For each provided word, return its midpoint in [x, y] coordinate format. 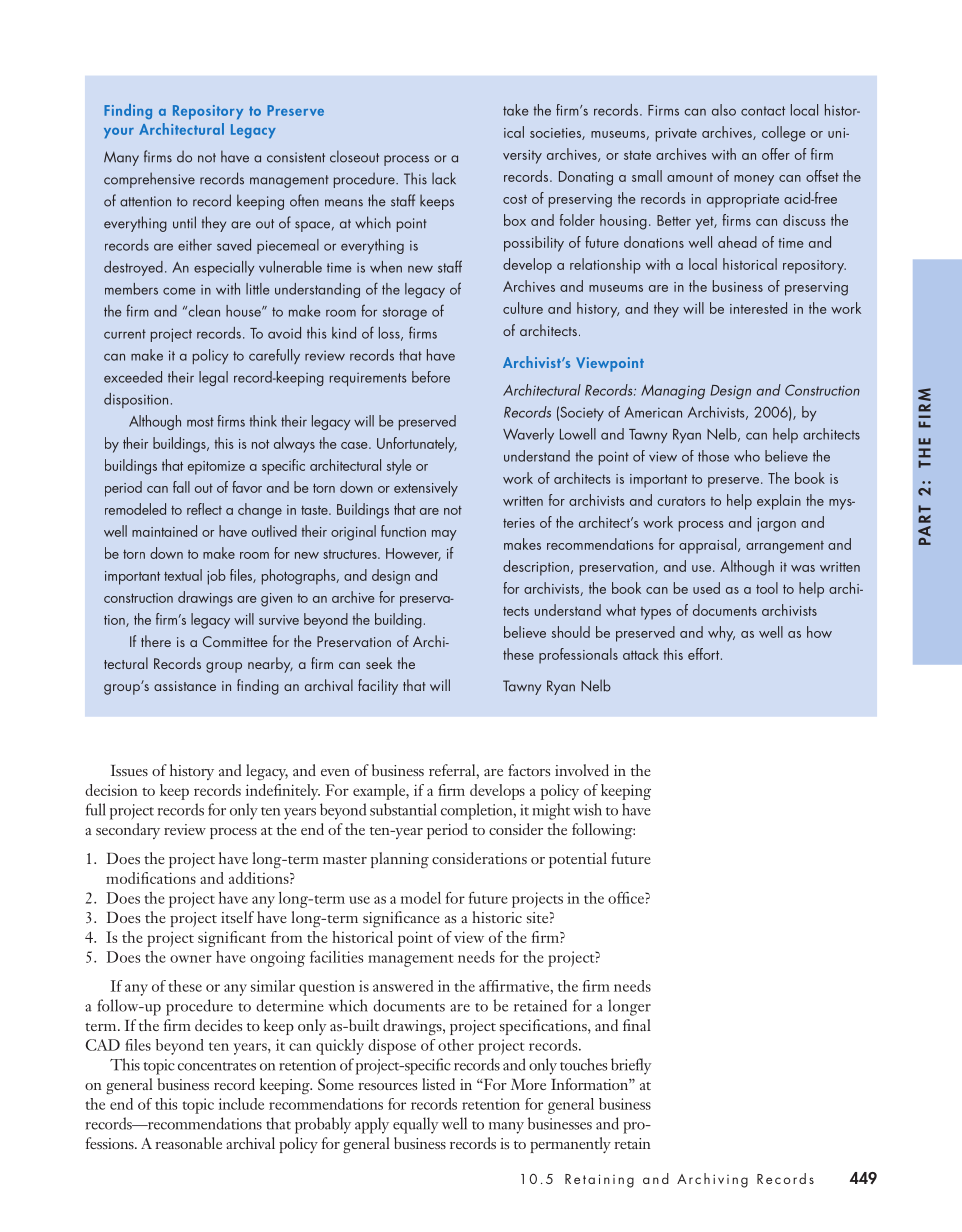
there [156, 641]
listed [438, 1084]
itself [237, 917]
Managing [673, 392]
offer [776, 154]
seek [379, 663]
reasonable [188, 1143]
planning [400, 860]
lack [444, 178]
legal [213, 378]
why [721, 634]
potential [578, 860]
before [431, 377]
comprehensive [149, 180]
